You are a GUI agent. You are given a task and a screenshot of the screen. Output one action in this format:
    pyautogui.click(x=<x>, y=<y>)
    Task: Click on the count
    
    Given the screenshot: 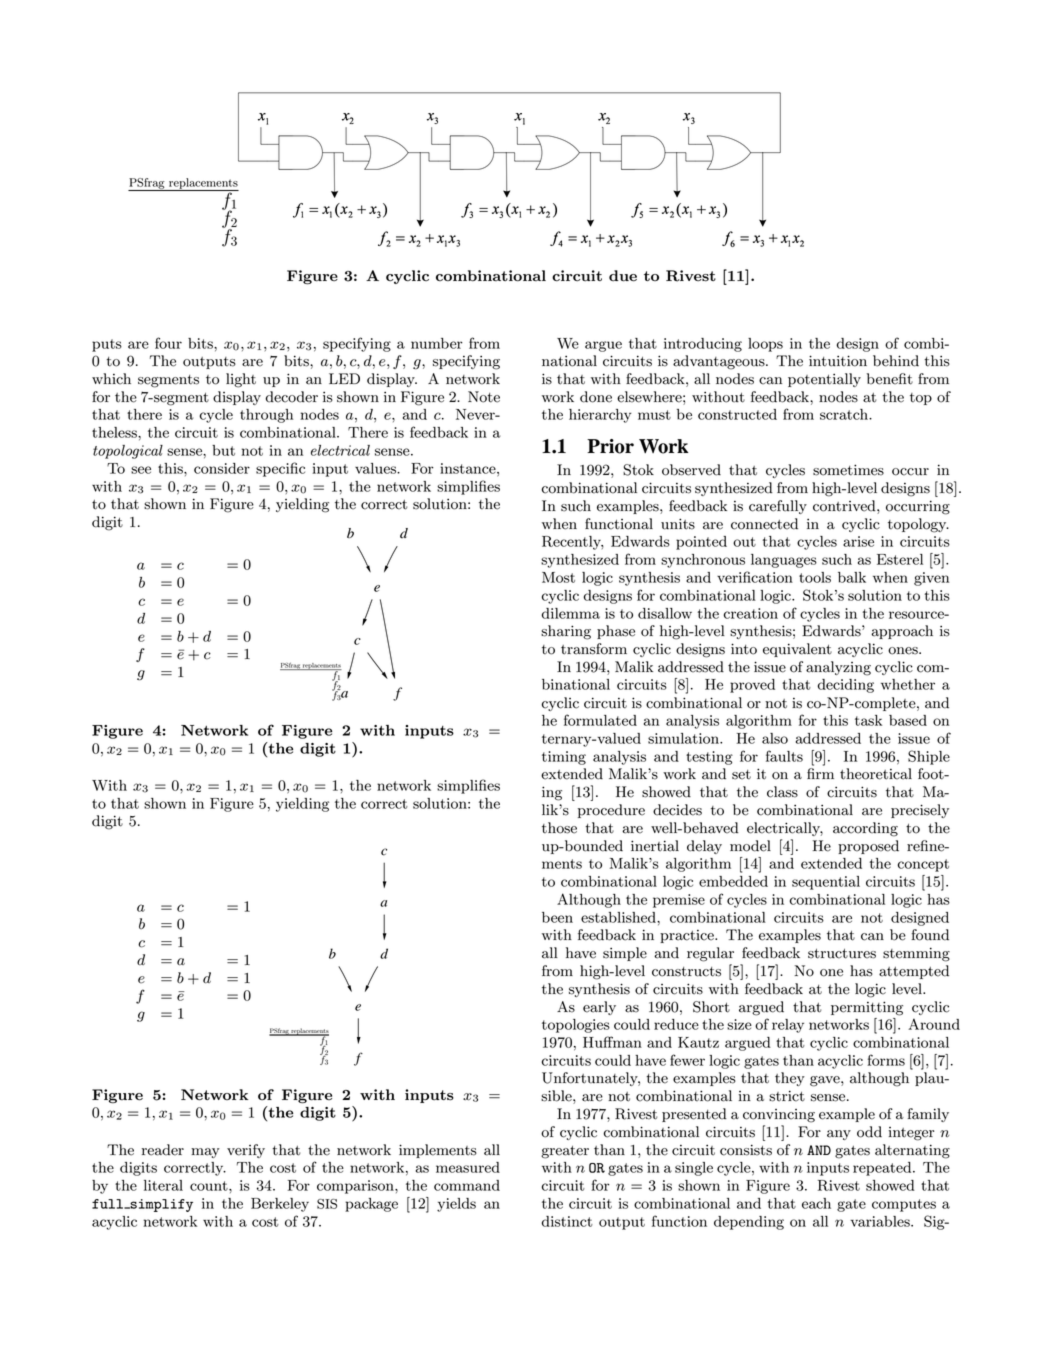 What is the action you would take?
    pyautogui.click(x=210, y=1186)
